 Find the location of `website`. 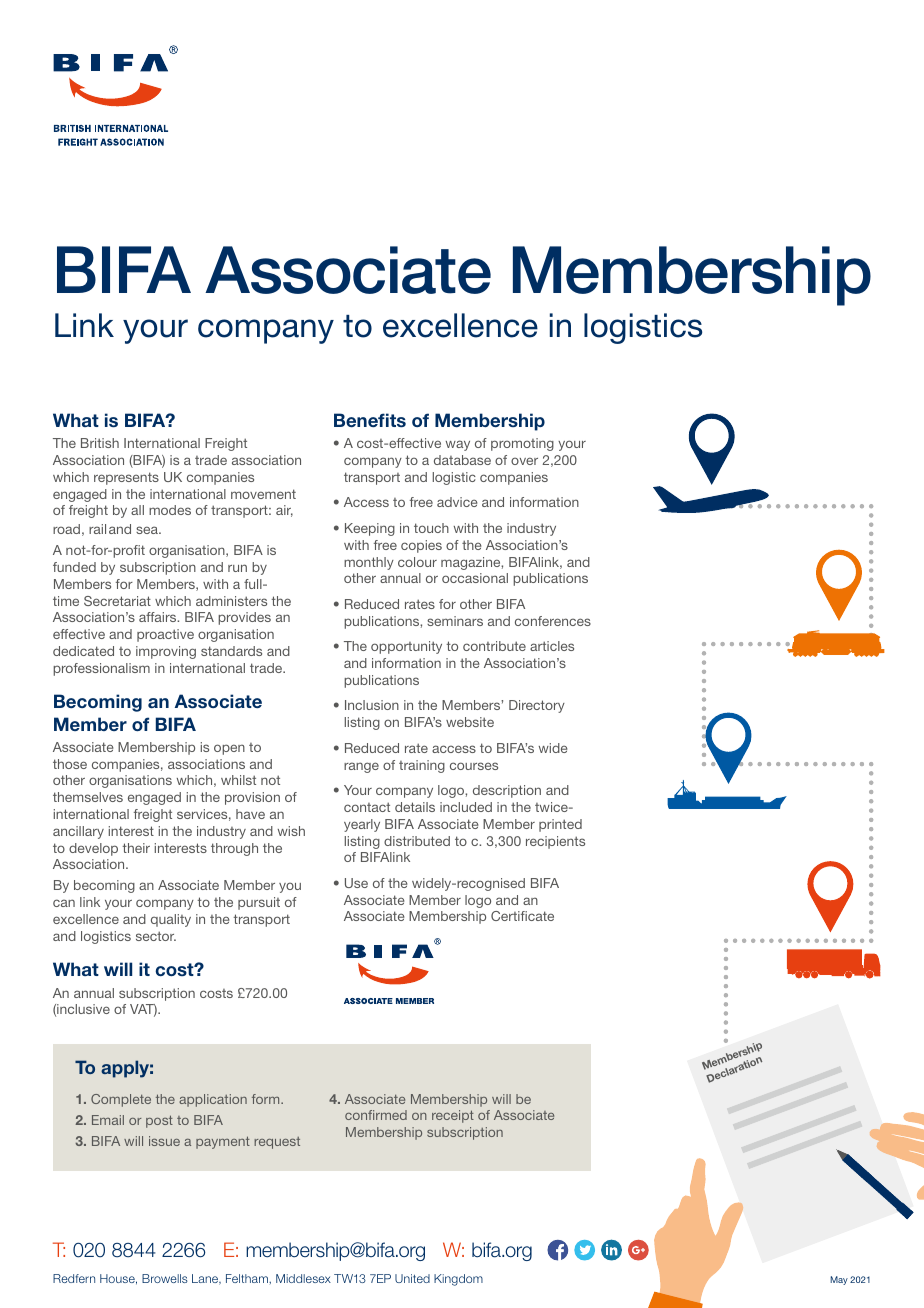

website is located at coordinates (470, 722).
